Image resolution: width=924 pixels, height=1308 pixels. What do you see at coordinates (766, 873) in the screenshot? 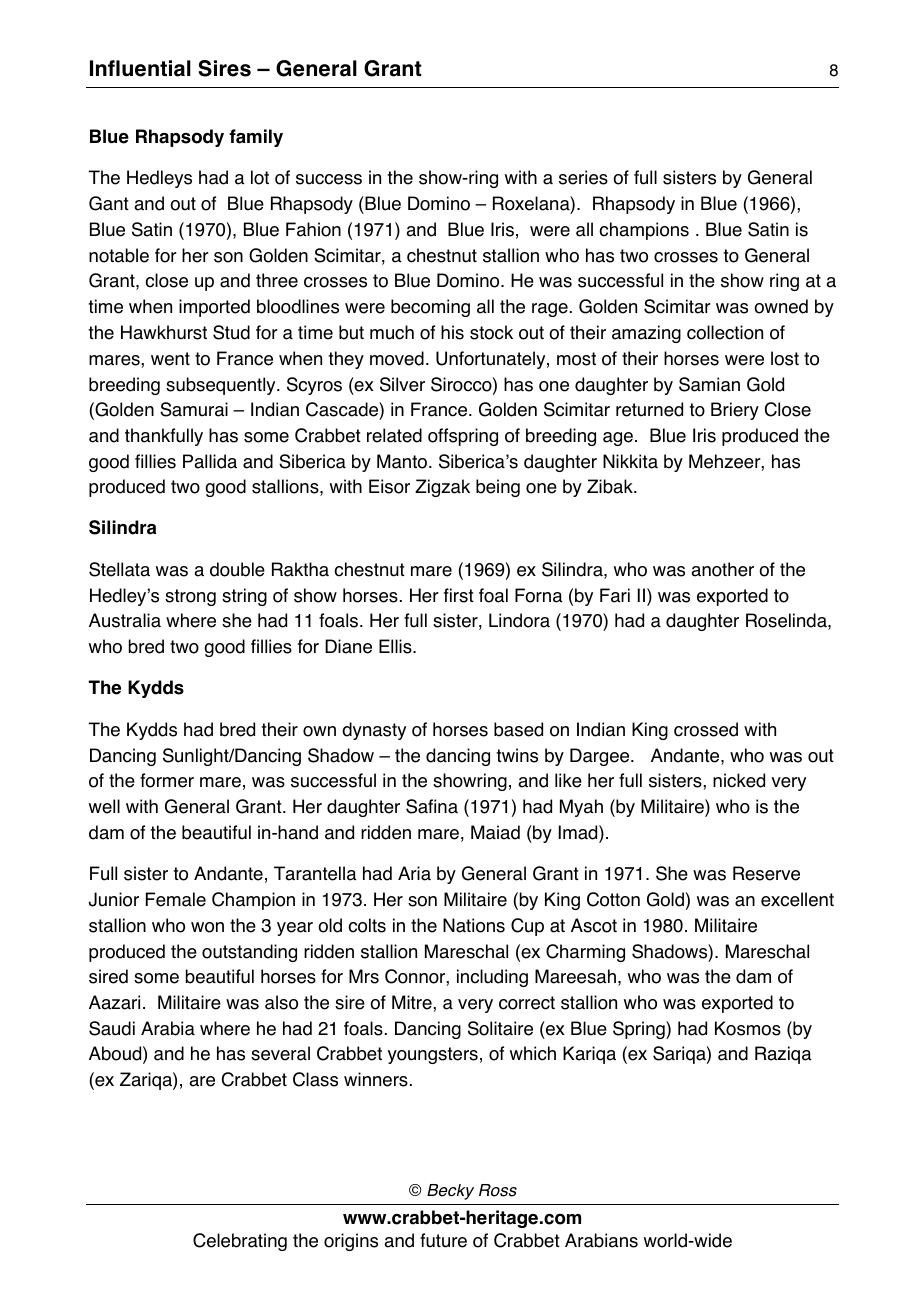
I see `Reserve` at bounding box center [766, 873].
